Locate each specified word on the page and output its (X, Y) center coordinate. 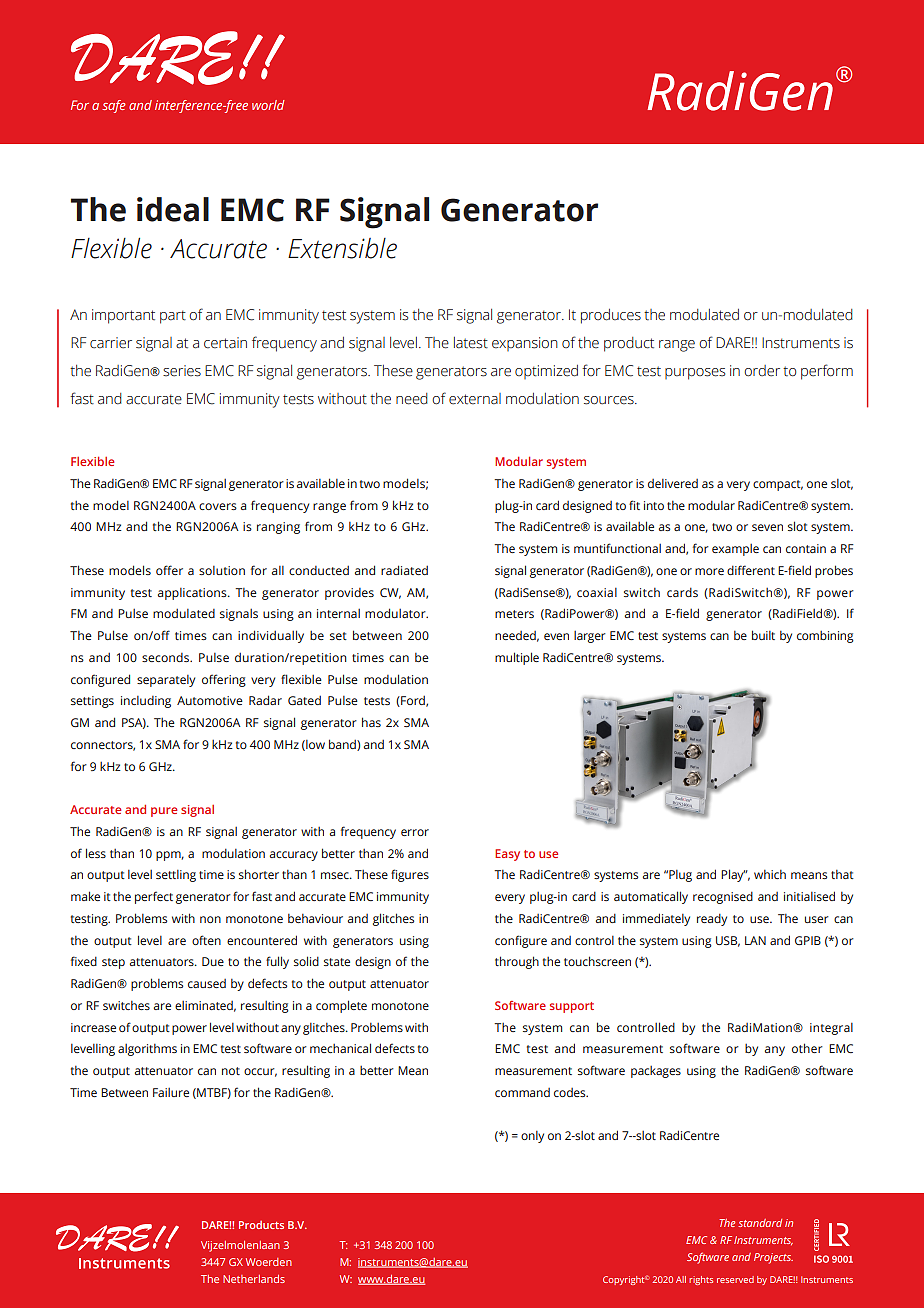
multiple (517, 658)
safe (114, 106)
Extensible (342, 248)
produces (611, 316)
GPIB (808, 940)
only (532, 1137)
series (182, 371)
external (475, 399)
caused (207, 983)
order (762, 371)
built (763, 635)
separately (166, 681)
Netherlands (254, 1279)
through (517, 962)
